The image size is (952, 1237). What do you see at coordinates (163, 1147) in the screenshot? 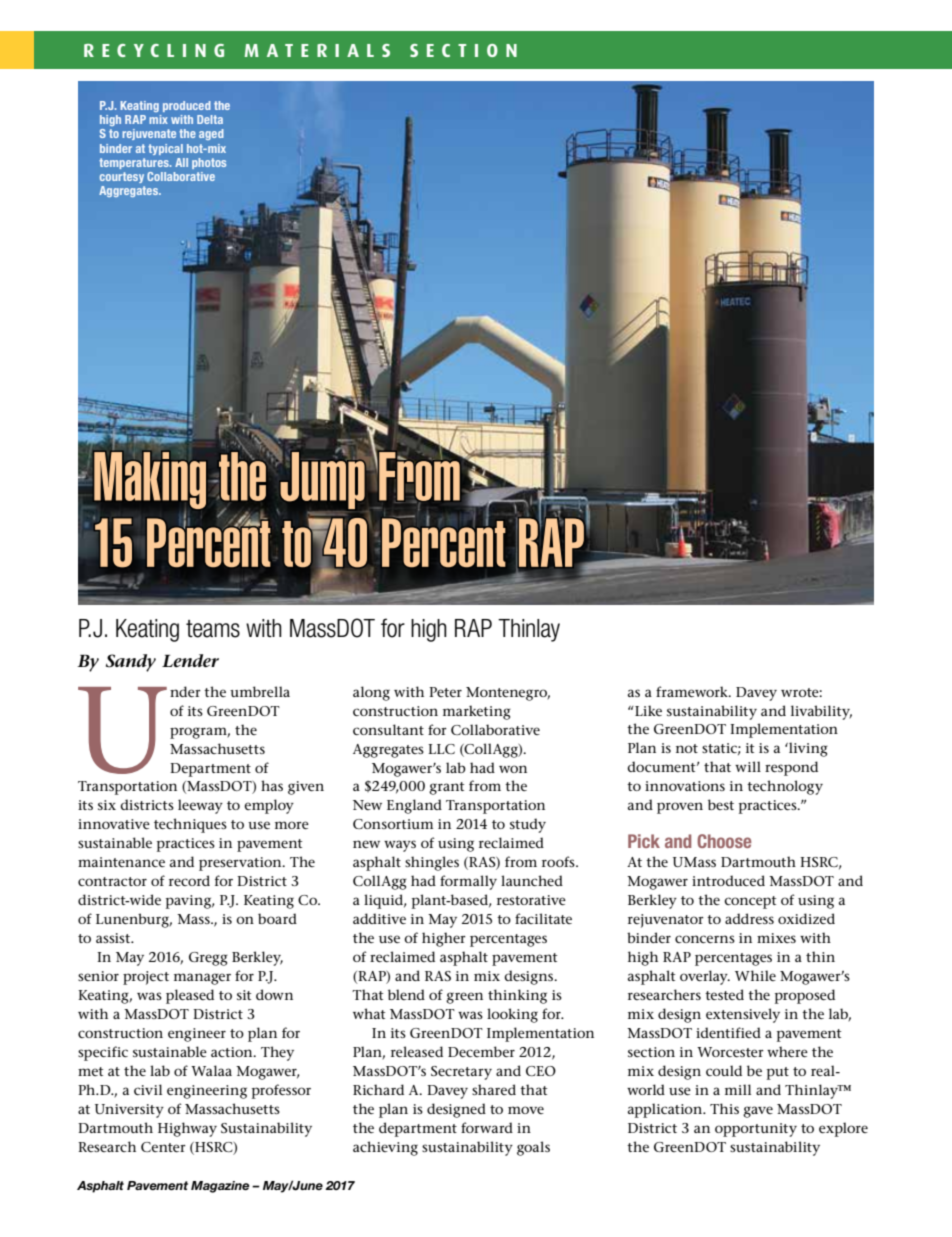
I see `Center` at bounding box center [163, 1147].
